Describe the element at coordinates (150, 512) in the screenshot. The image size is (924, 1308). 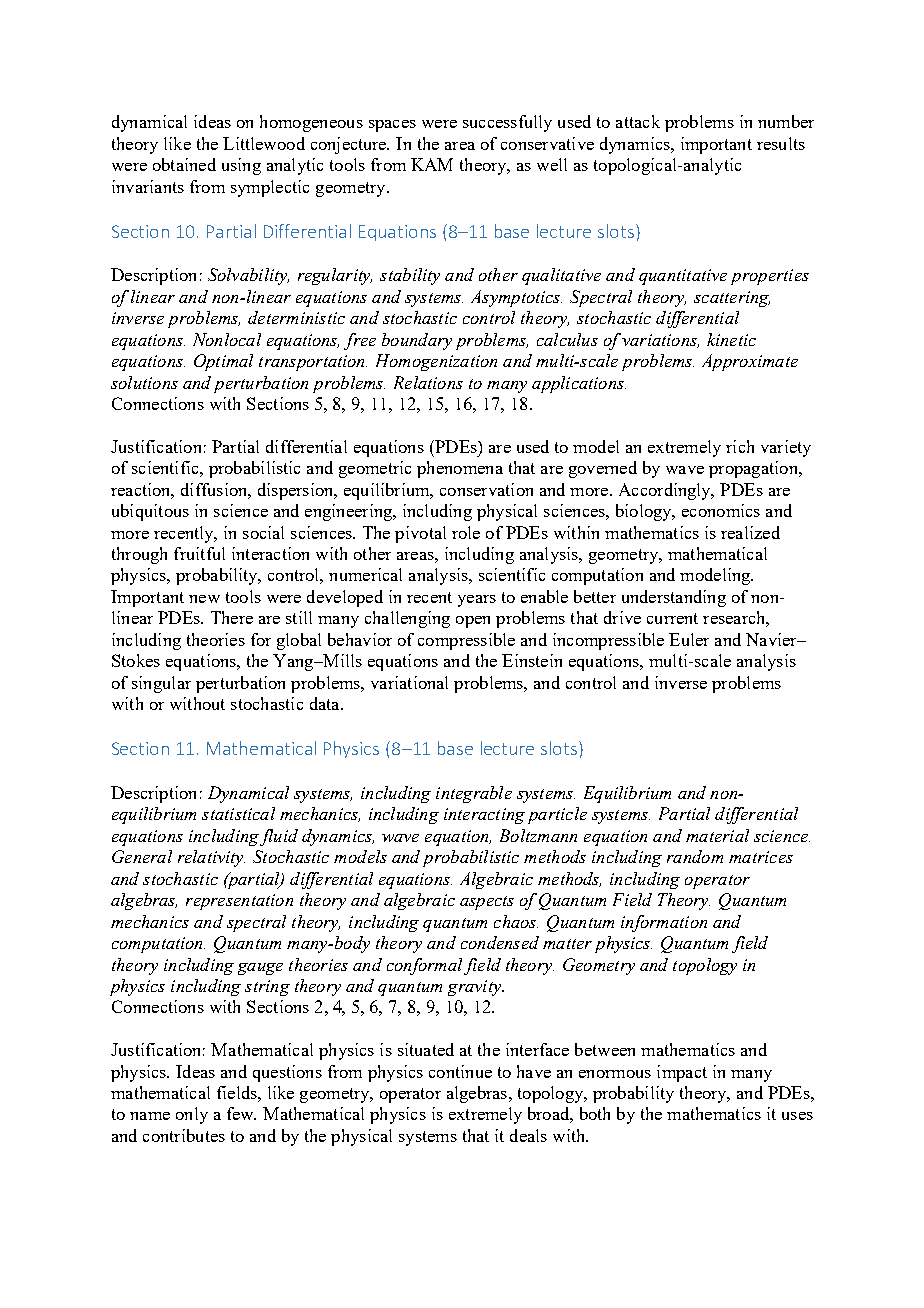
I see `ubiquitous` at that location.
